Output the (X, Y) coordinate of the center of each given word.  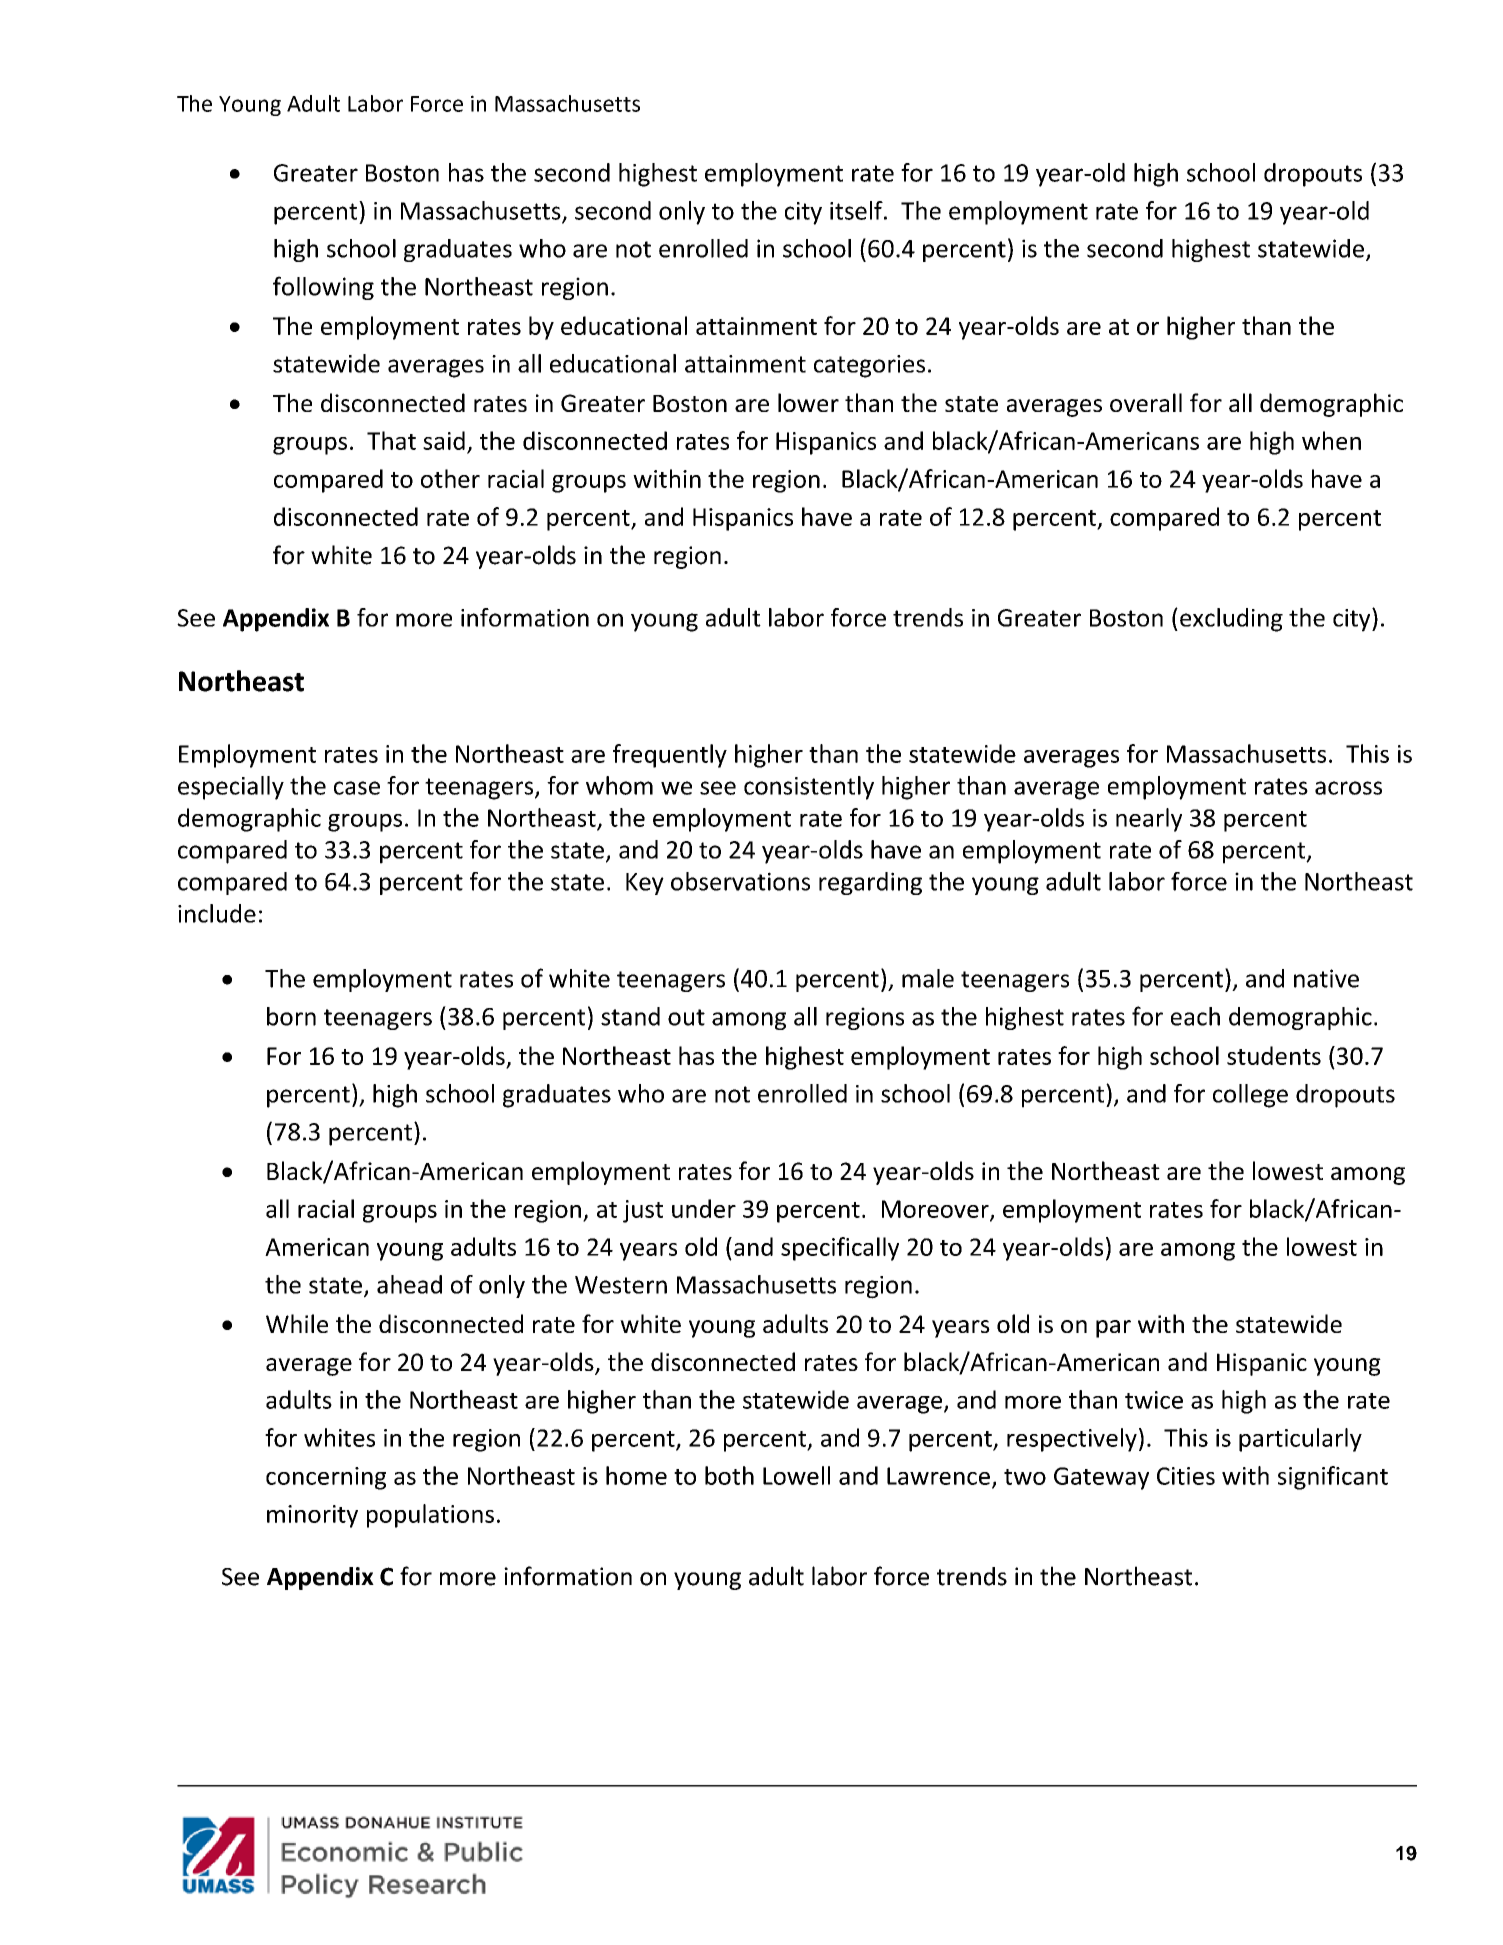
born (291, 1016)
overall (1146, 402)
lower (808, 402)
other (450, 478)
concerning (326, 1478)
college (1250, 1096)
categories (869, 366)
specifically (840, 1249)
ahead (409, 1284)
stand (630, 1016)
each (1195, 1016)
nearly (1149, 820)
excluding (1231, 620)
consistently (809, 788)
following (323, 288)
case (357, 788)
